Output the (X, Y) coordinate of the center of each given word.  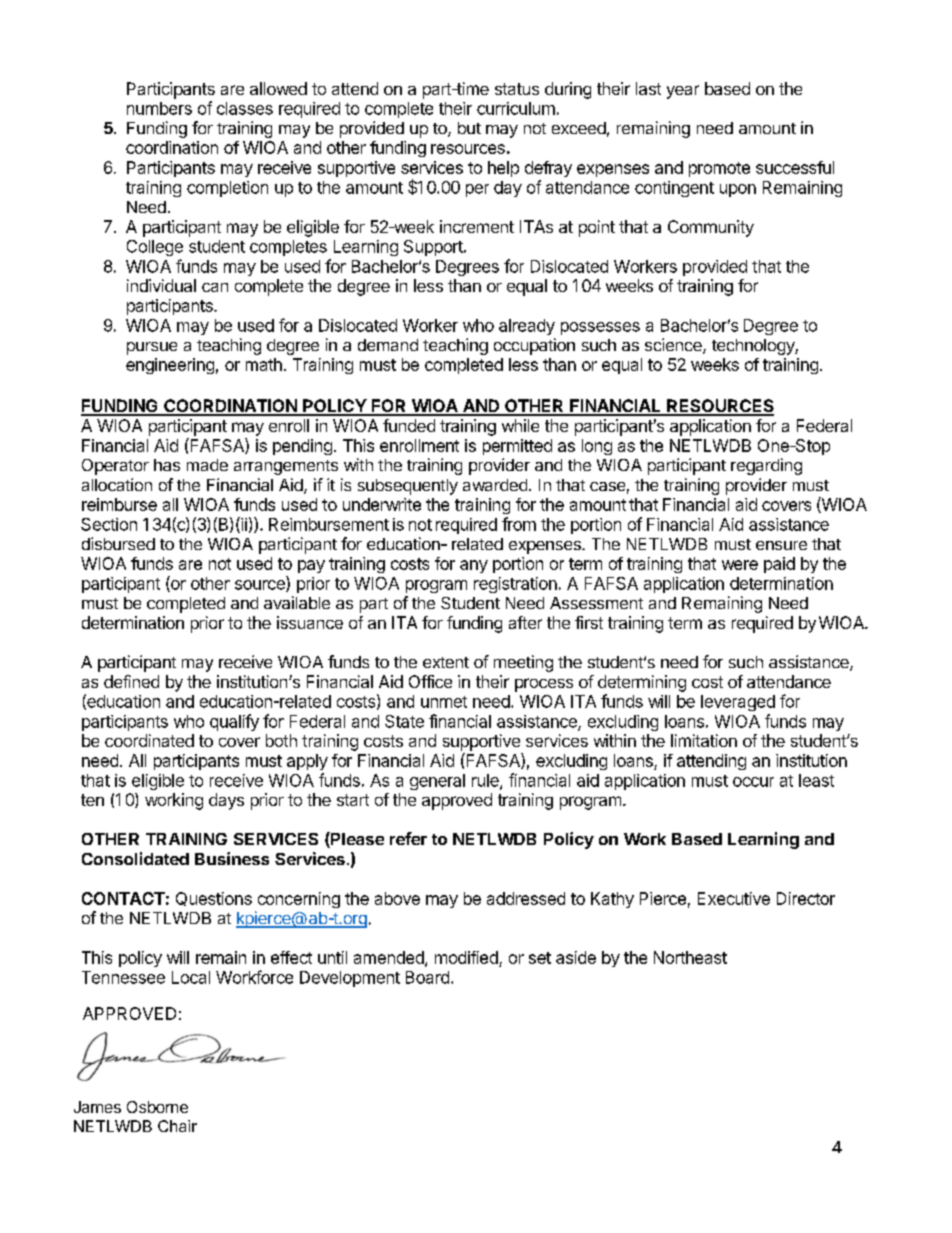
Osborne (157, 1107)
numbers (159, 108)
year (683, 92)
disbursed (118, 543)
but (469, 128)
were (740, 565)
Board (427, 977)
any (474, 566)
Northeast (690, 957)
